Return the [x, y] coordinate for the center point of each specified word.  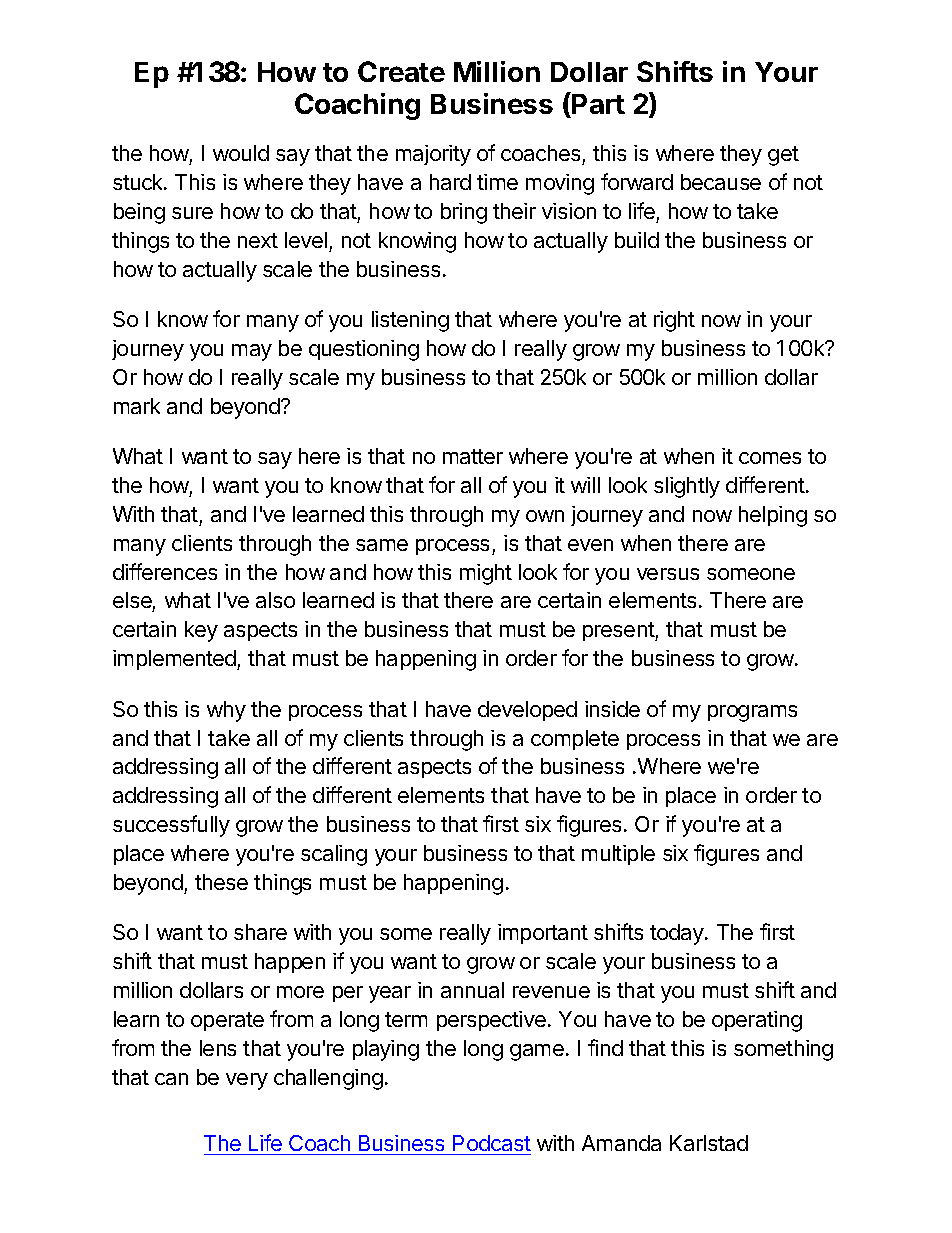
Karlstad [709, 1143]
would [241, 153]
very [247, 1081]
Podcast [492, 1143]
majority [433, 155]
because [721, 182]
